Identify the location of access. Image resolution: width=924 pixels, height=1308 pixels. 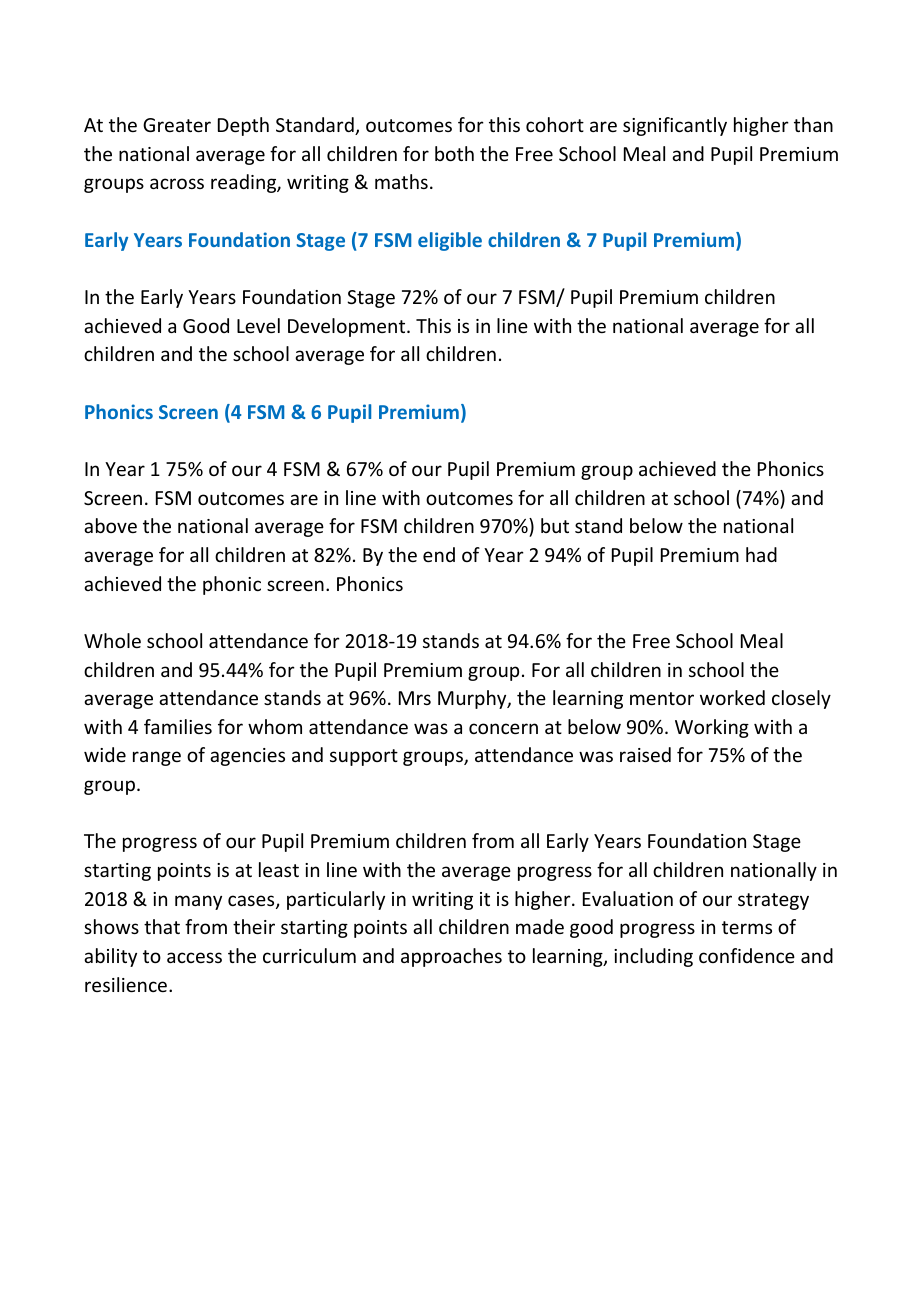
(194, 957).
